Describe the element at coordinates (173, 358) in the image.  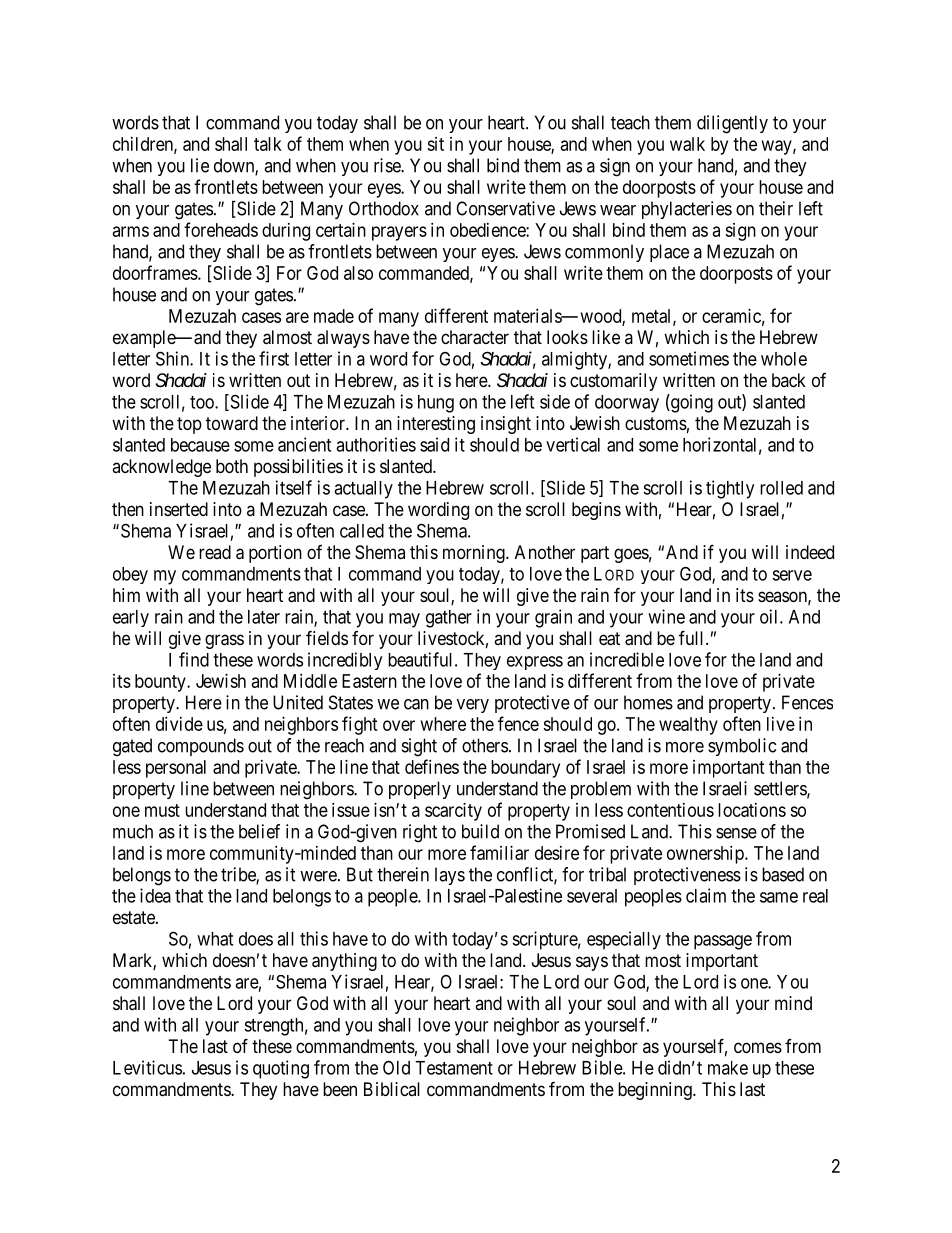
I see `Shin` at that location.
